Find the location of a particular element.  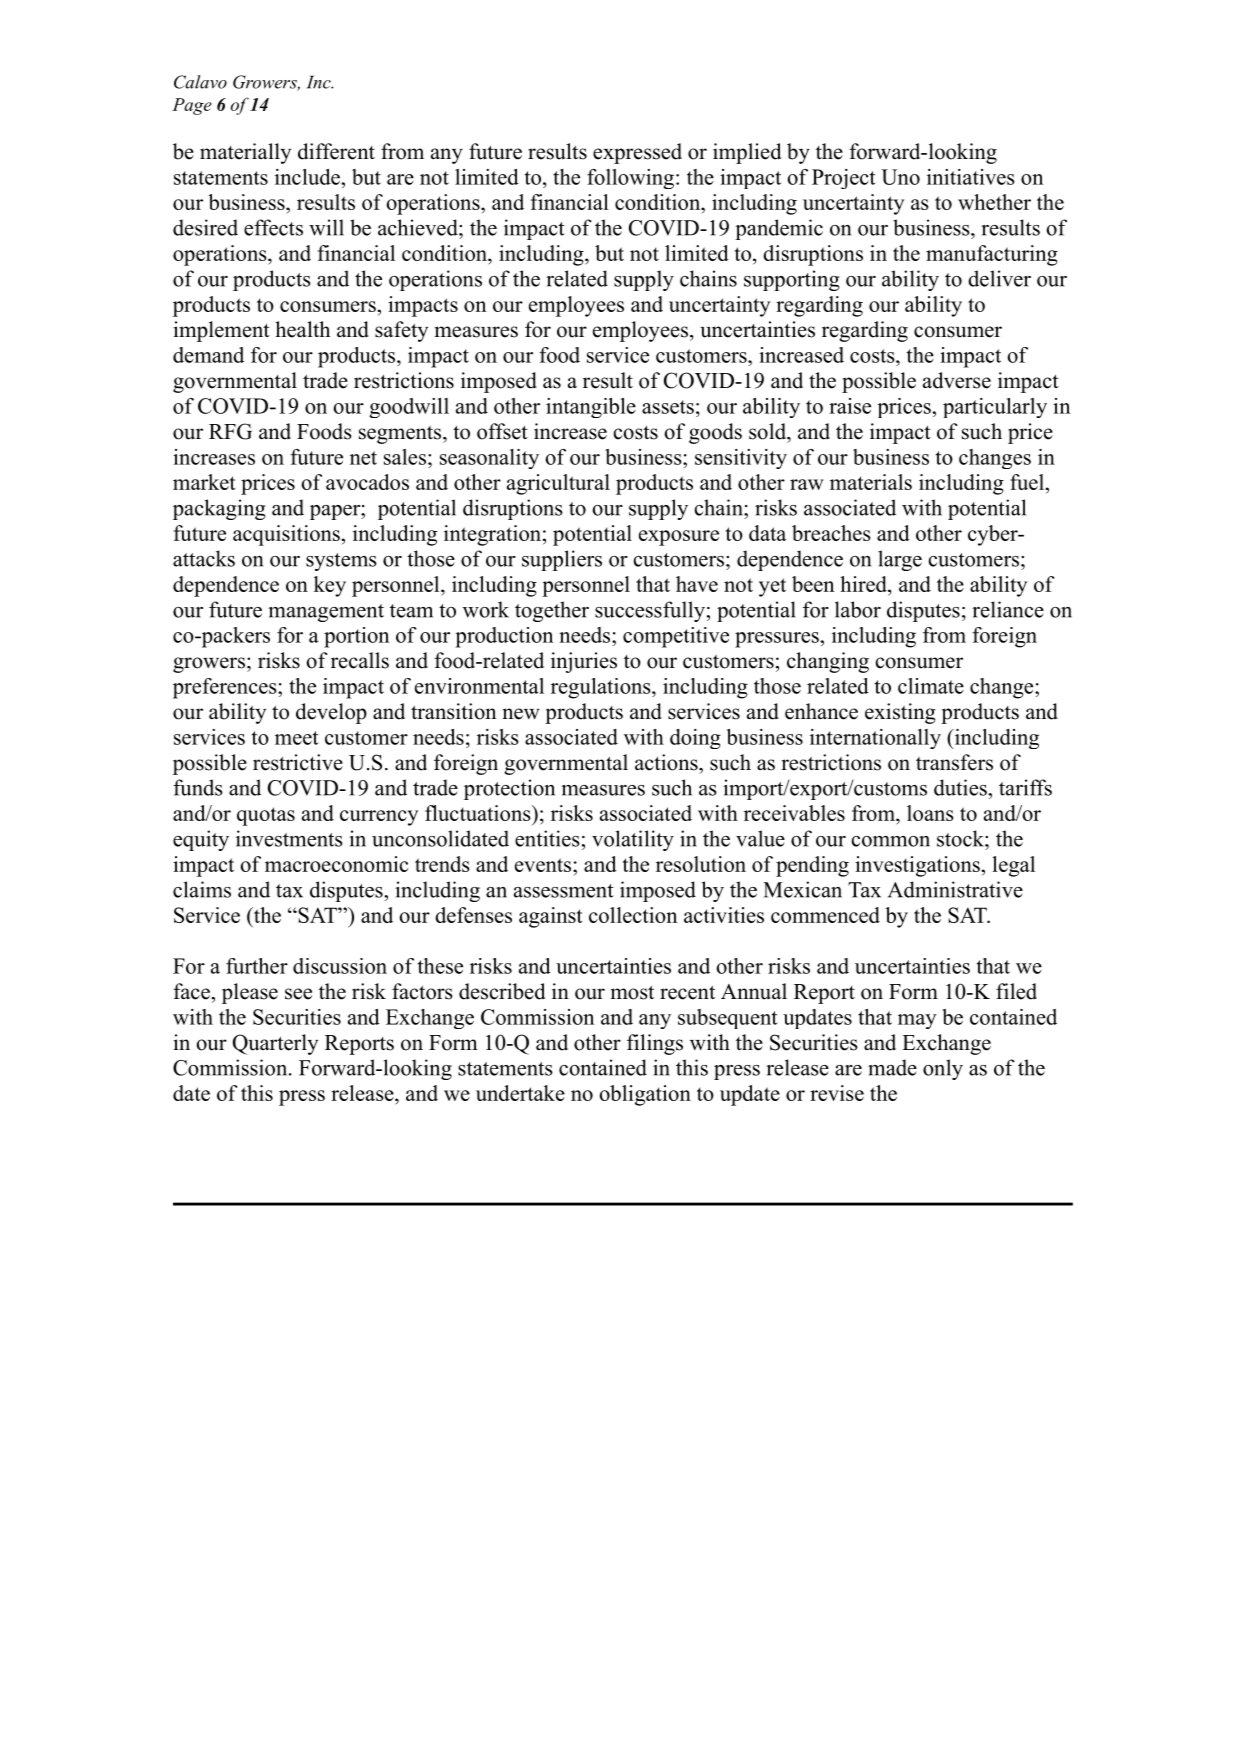

following is located at coordinates (630, 179).
